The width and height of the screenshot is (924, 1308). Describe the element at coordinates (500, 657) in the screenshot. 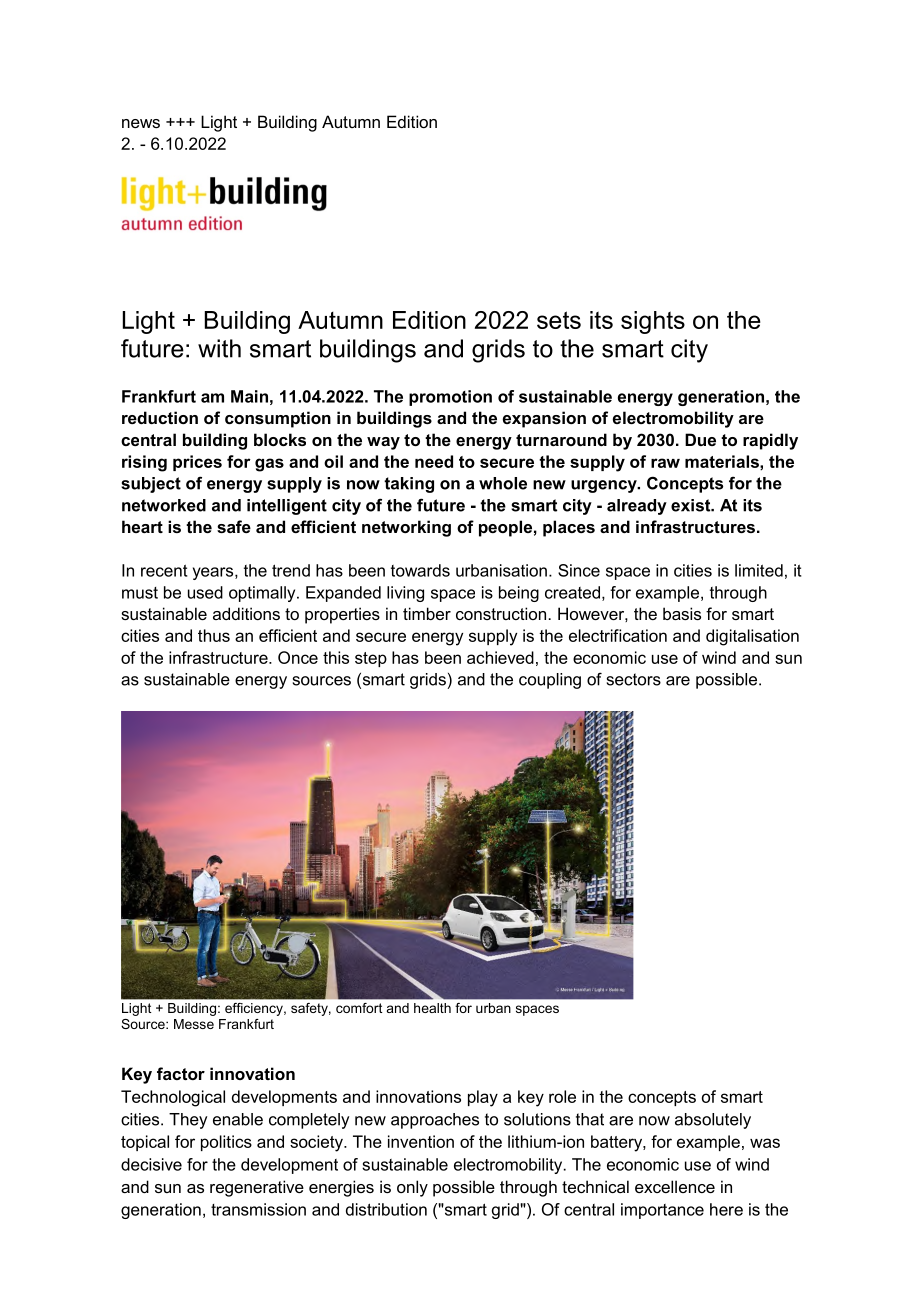

I see `achieved` at that location.
